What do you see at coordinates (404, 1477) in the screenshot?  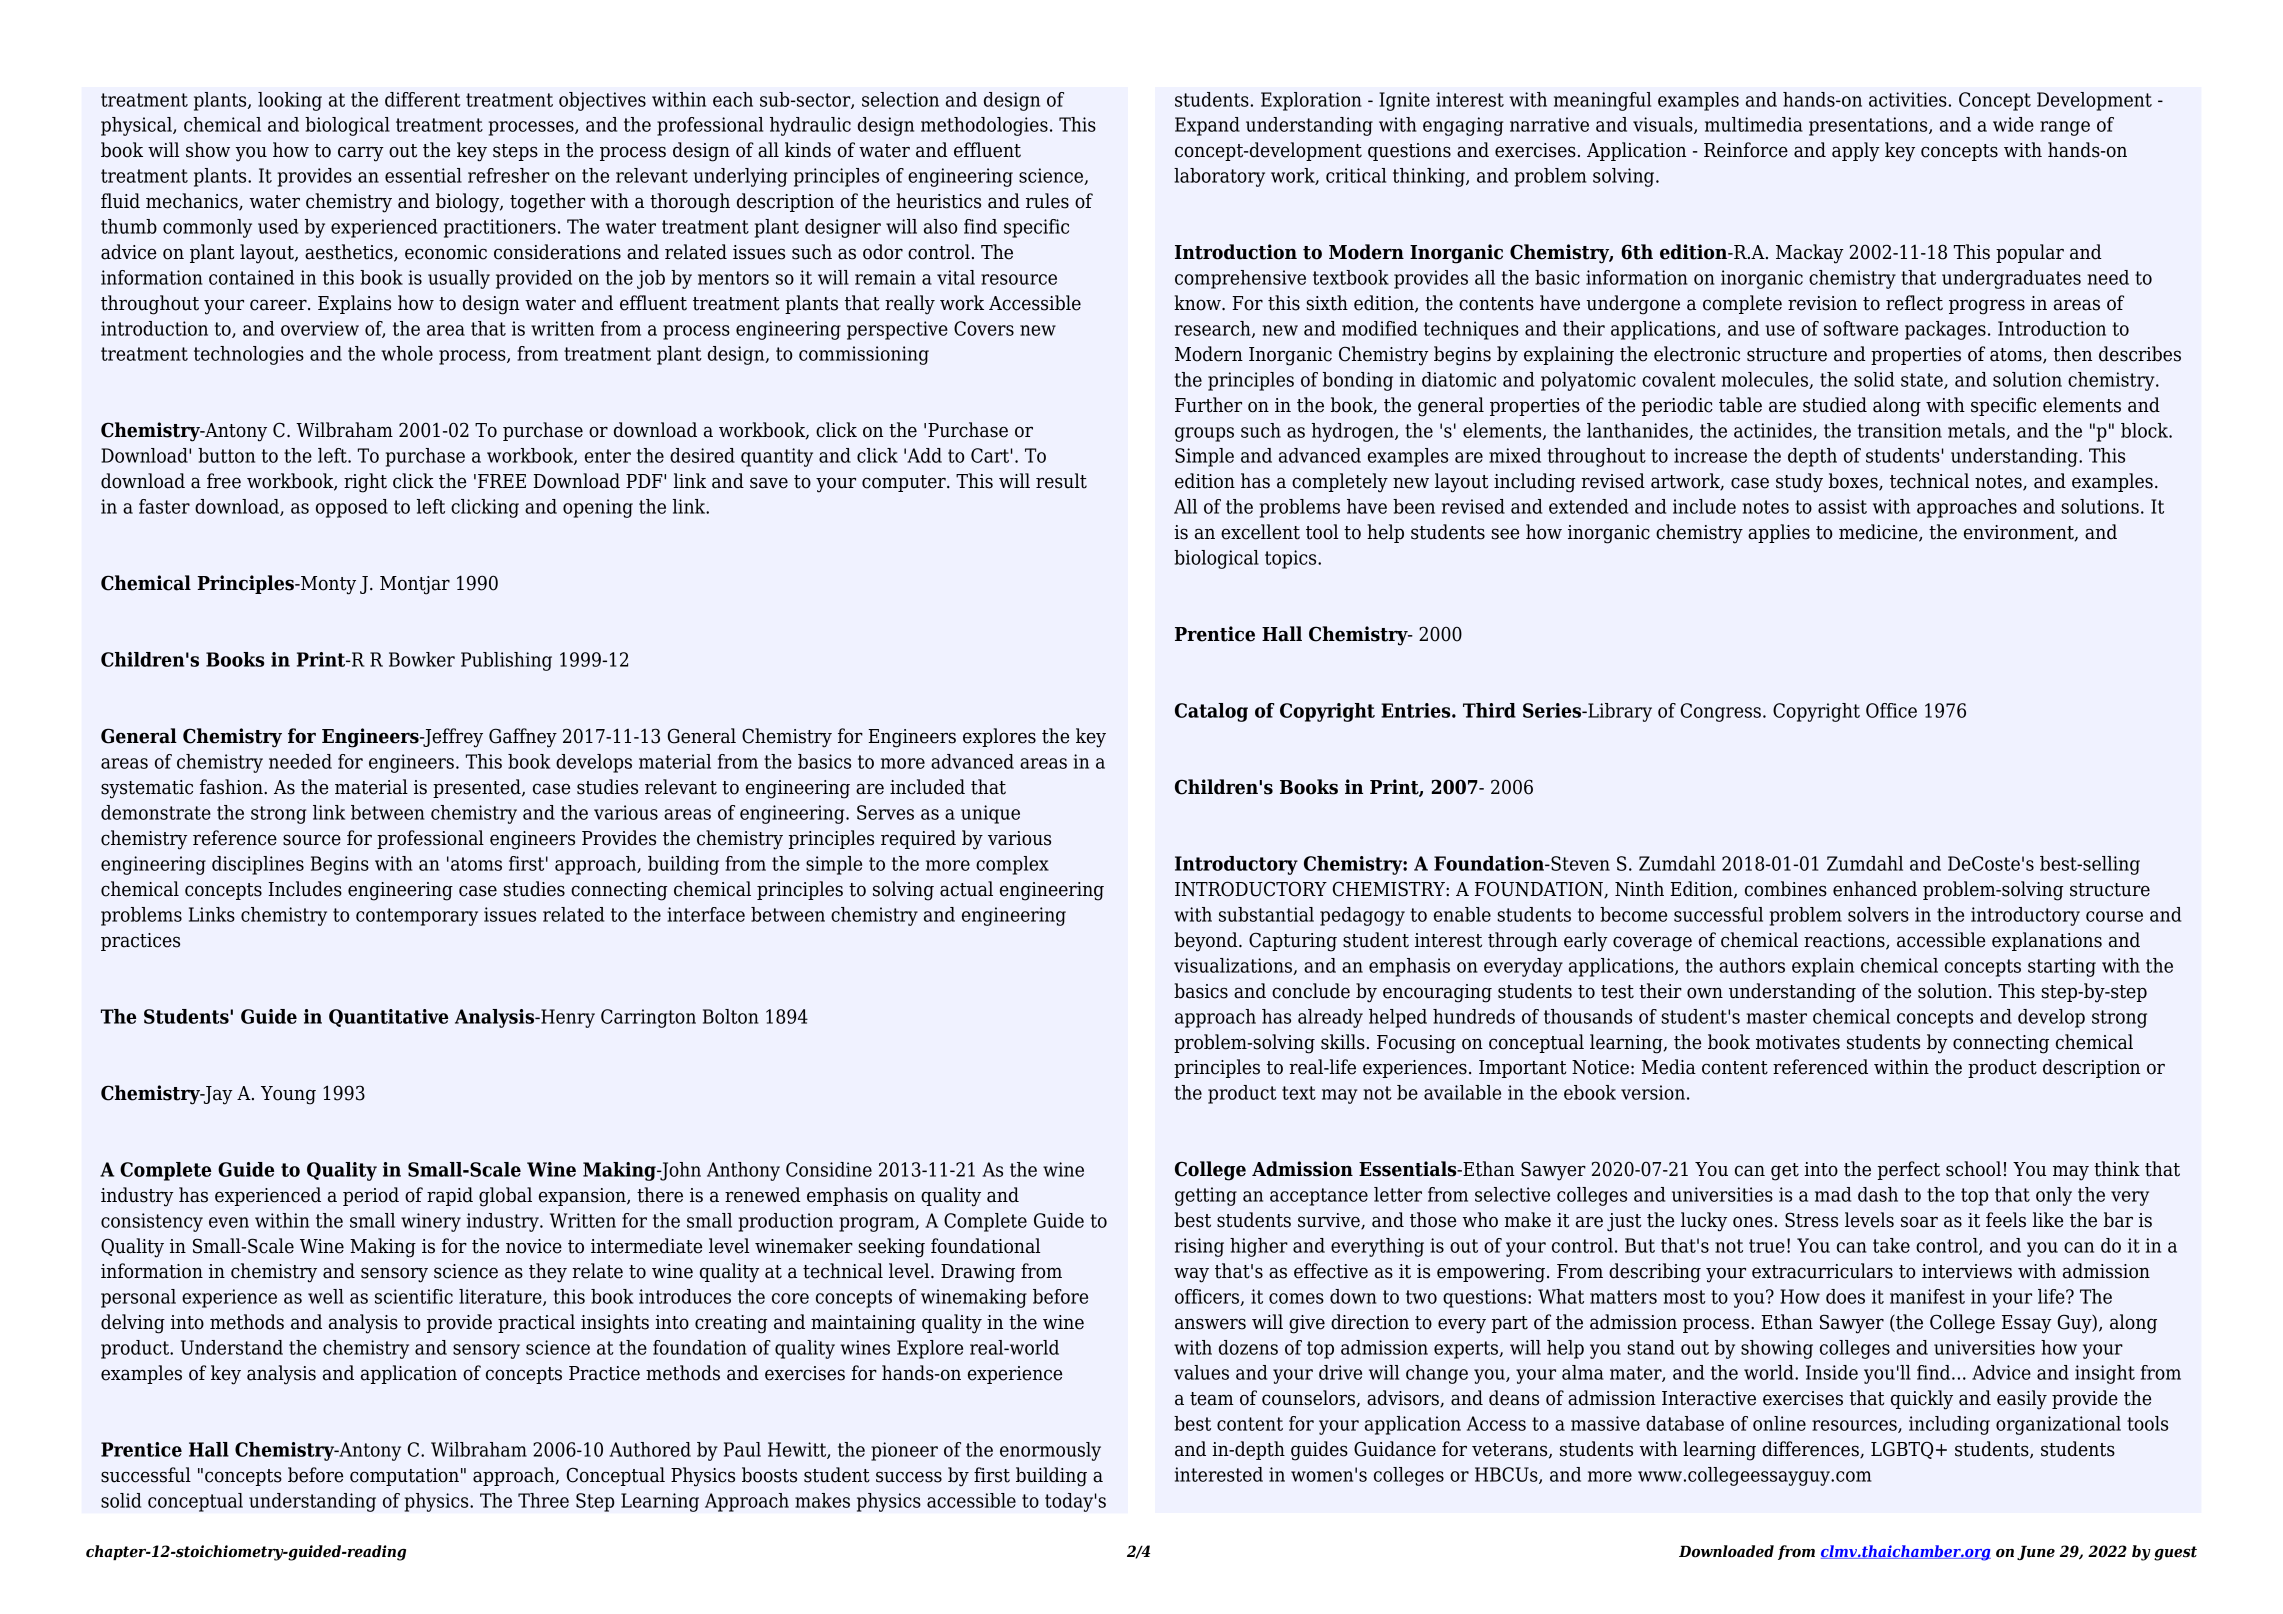 I see `computation` at bounding box center [404, 1477].
